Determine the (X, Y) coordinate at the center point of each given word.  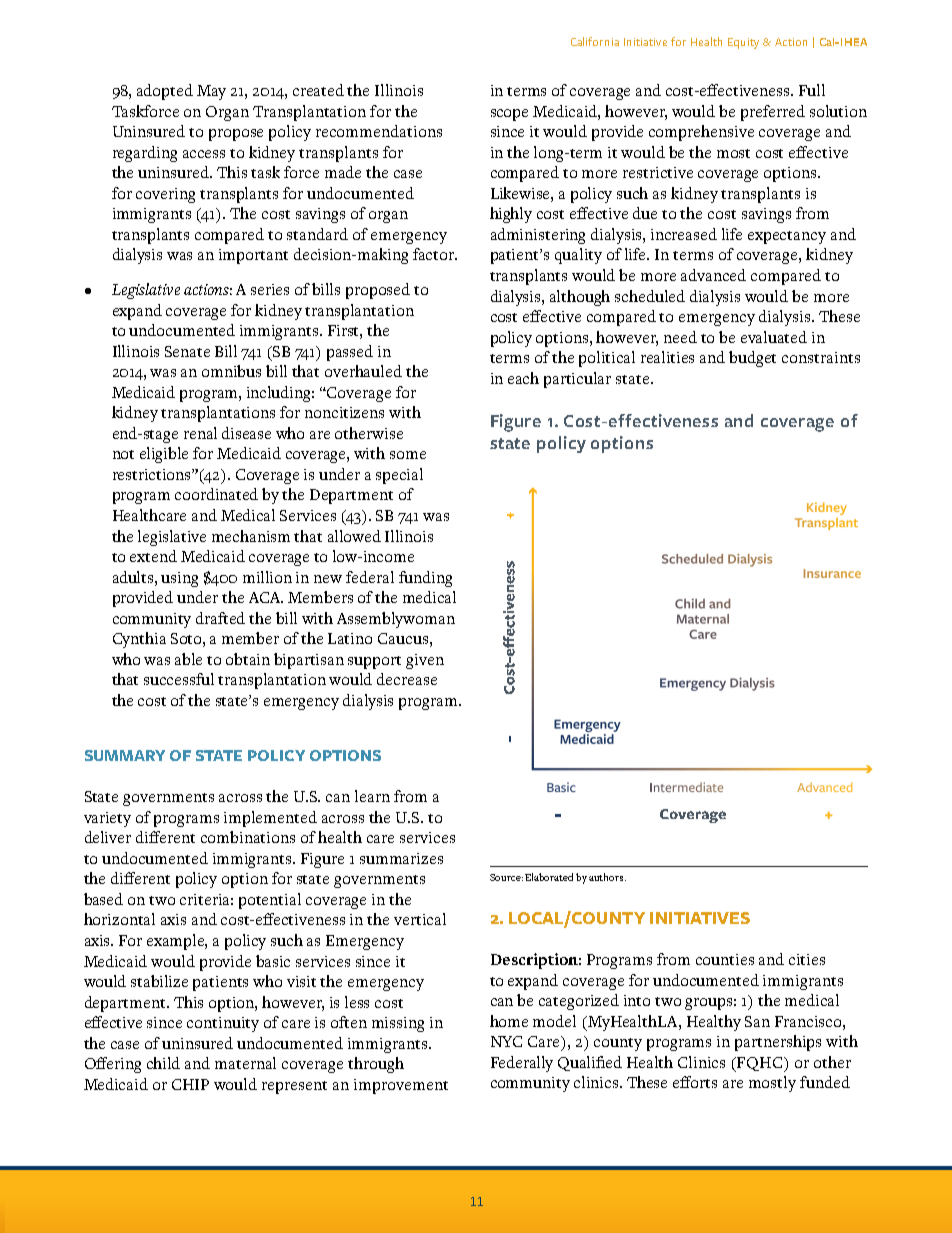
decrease (407, 679)
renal (200, 433)
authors (607, 877)
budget (752, 359)
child (163, 1063)
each (523, 378)
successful (179, 679)
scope (509, 115)
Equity (743, 43)
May (211, 92)
